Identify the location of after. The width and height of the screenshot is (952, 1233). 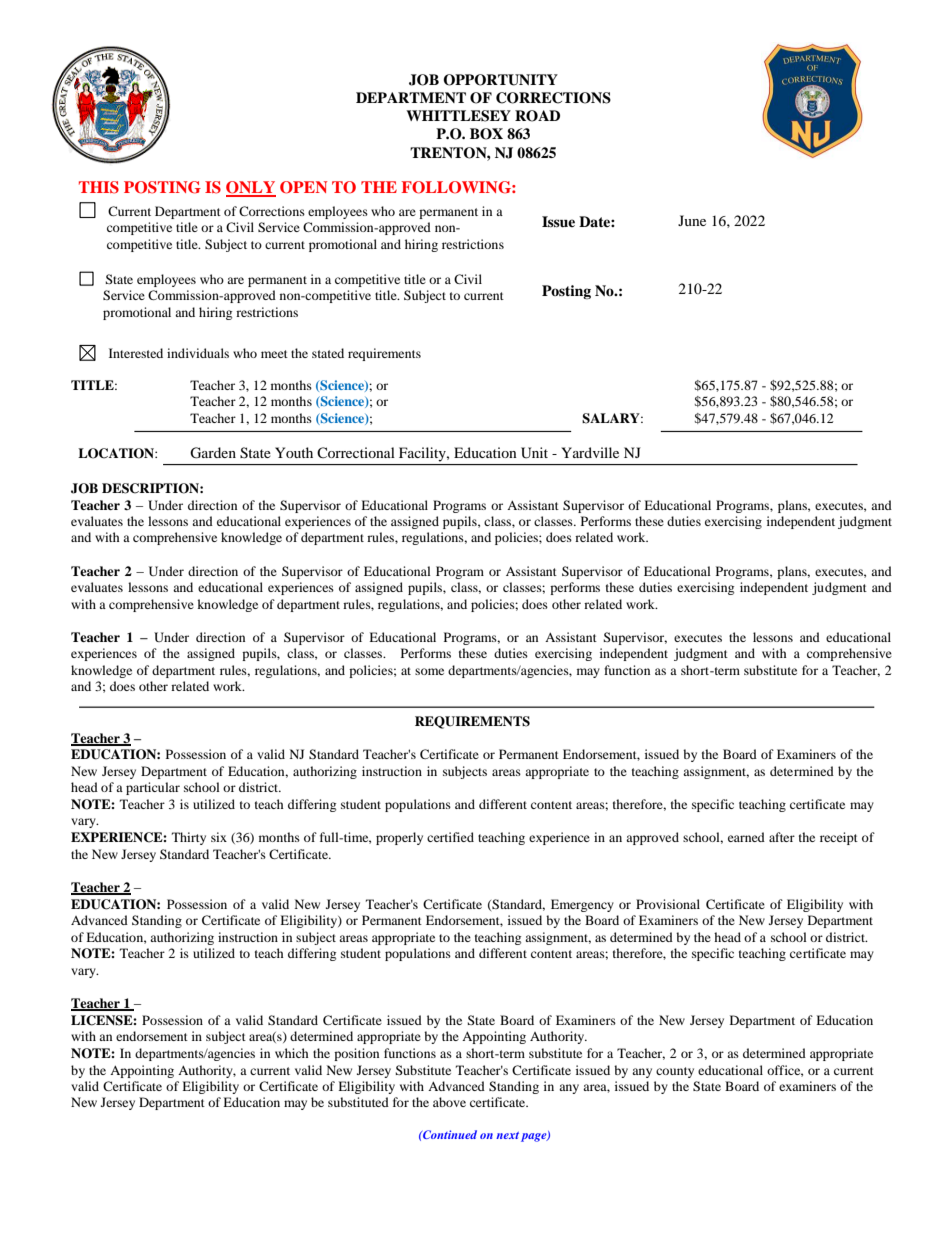
(782, 837).
